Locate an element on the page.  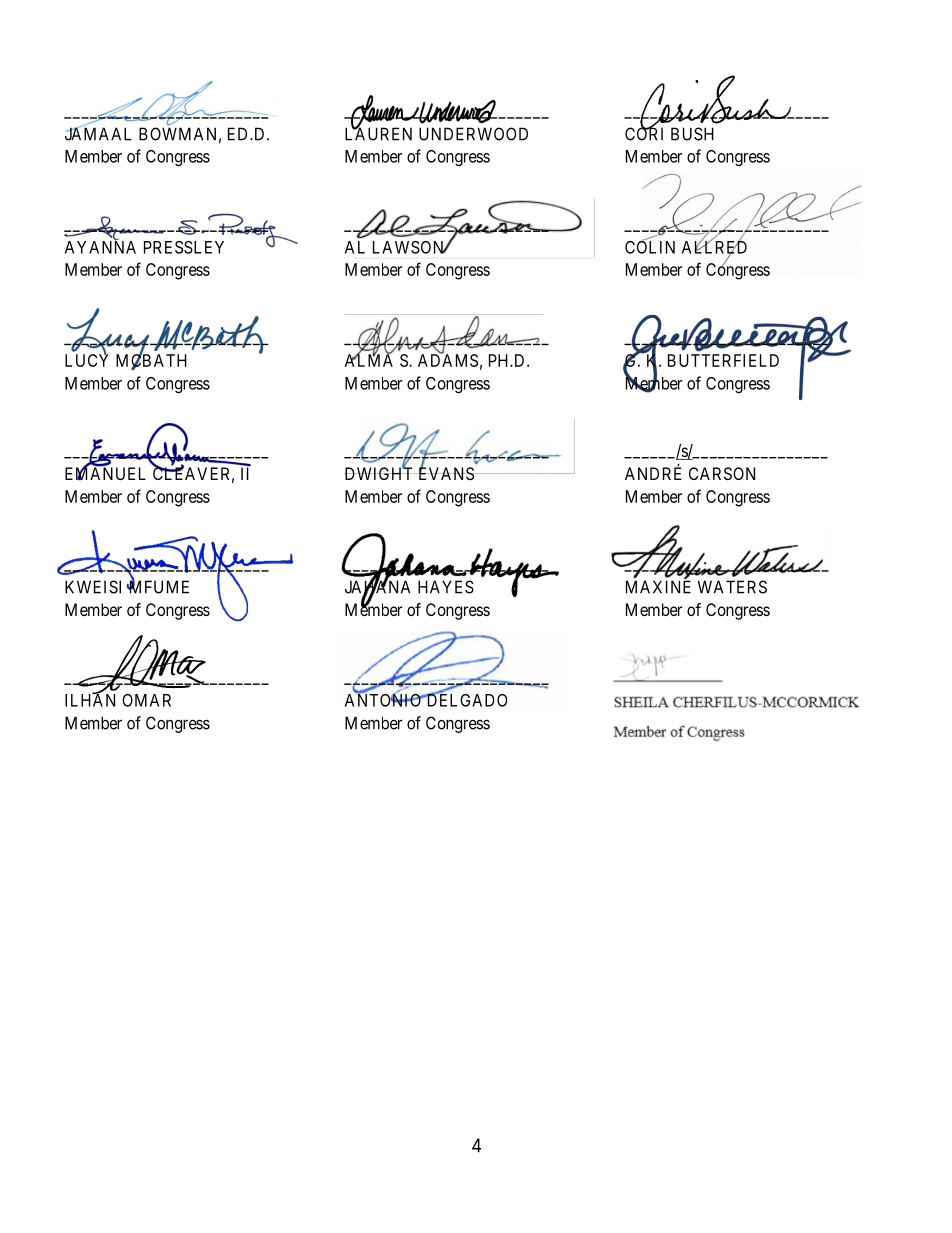
DELGADO is located at coordinates (466, 699).
